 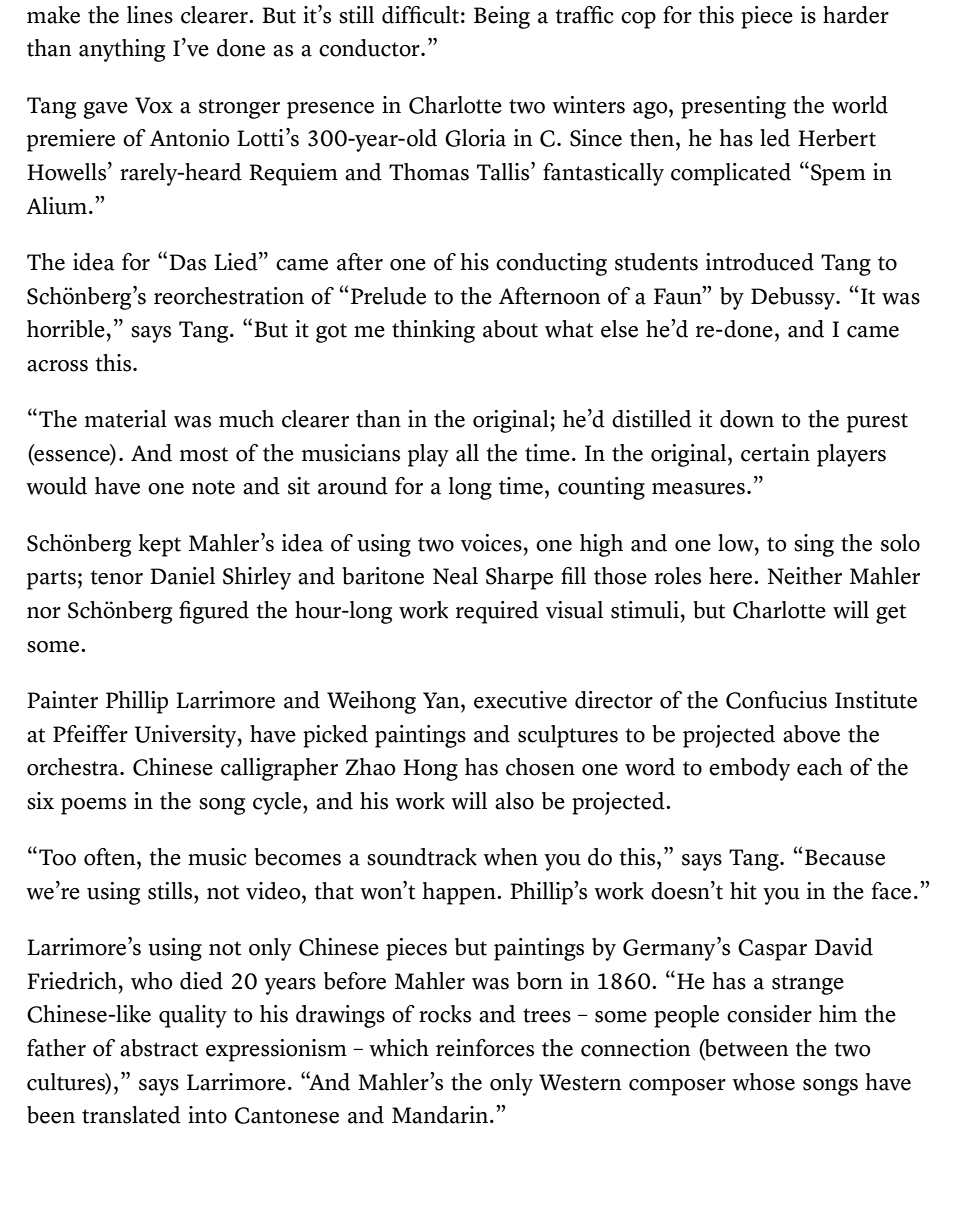 What do you see at coordinates (485, 1048) in the screenshot?
I see `reinforces` at bounding box center [485, 1048].
